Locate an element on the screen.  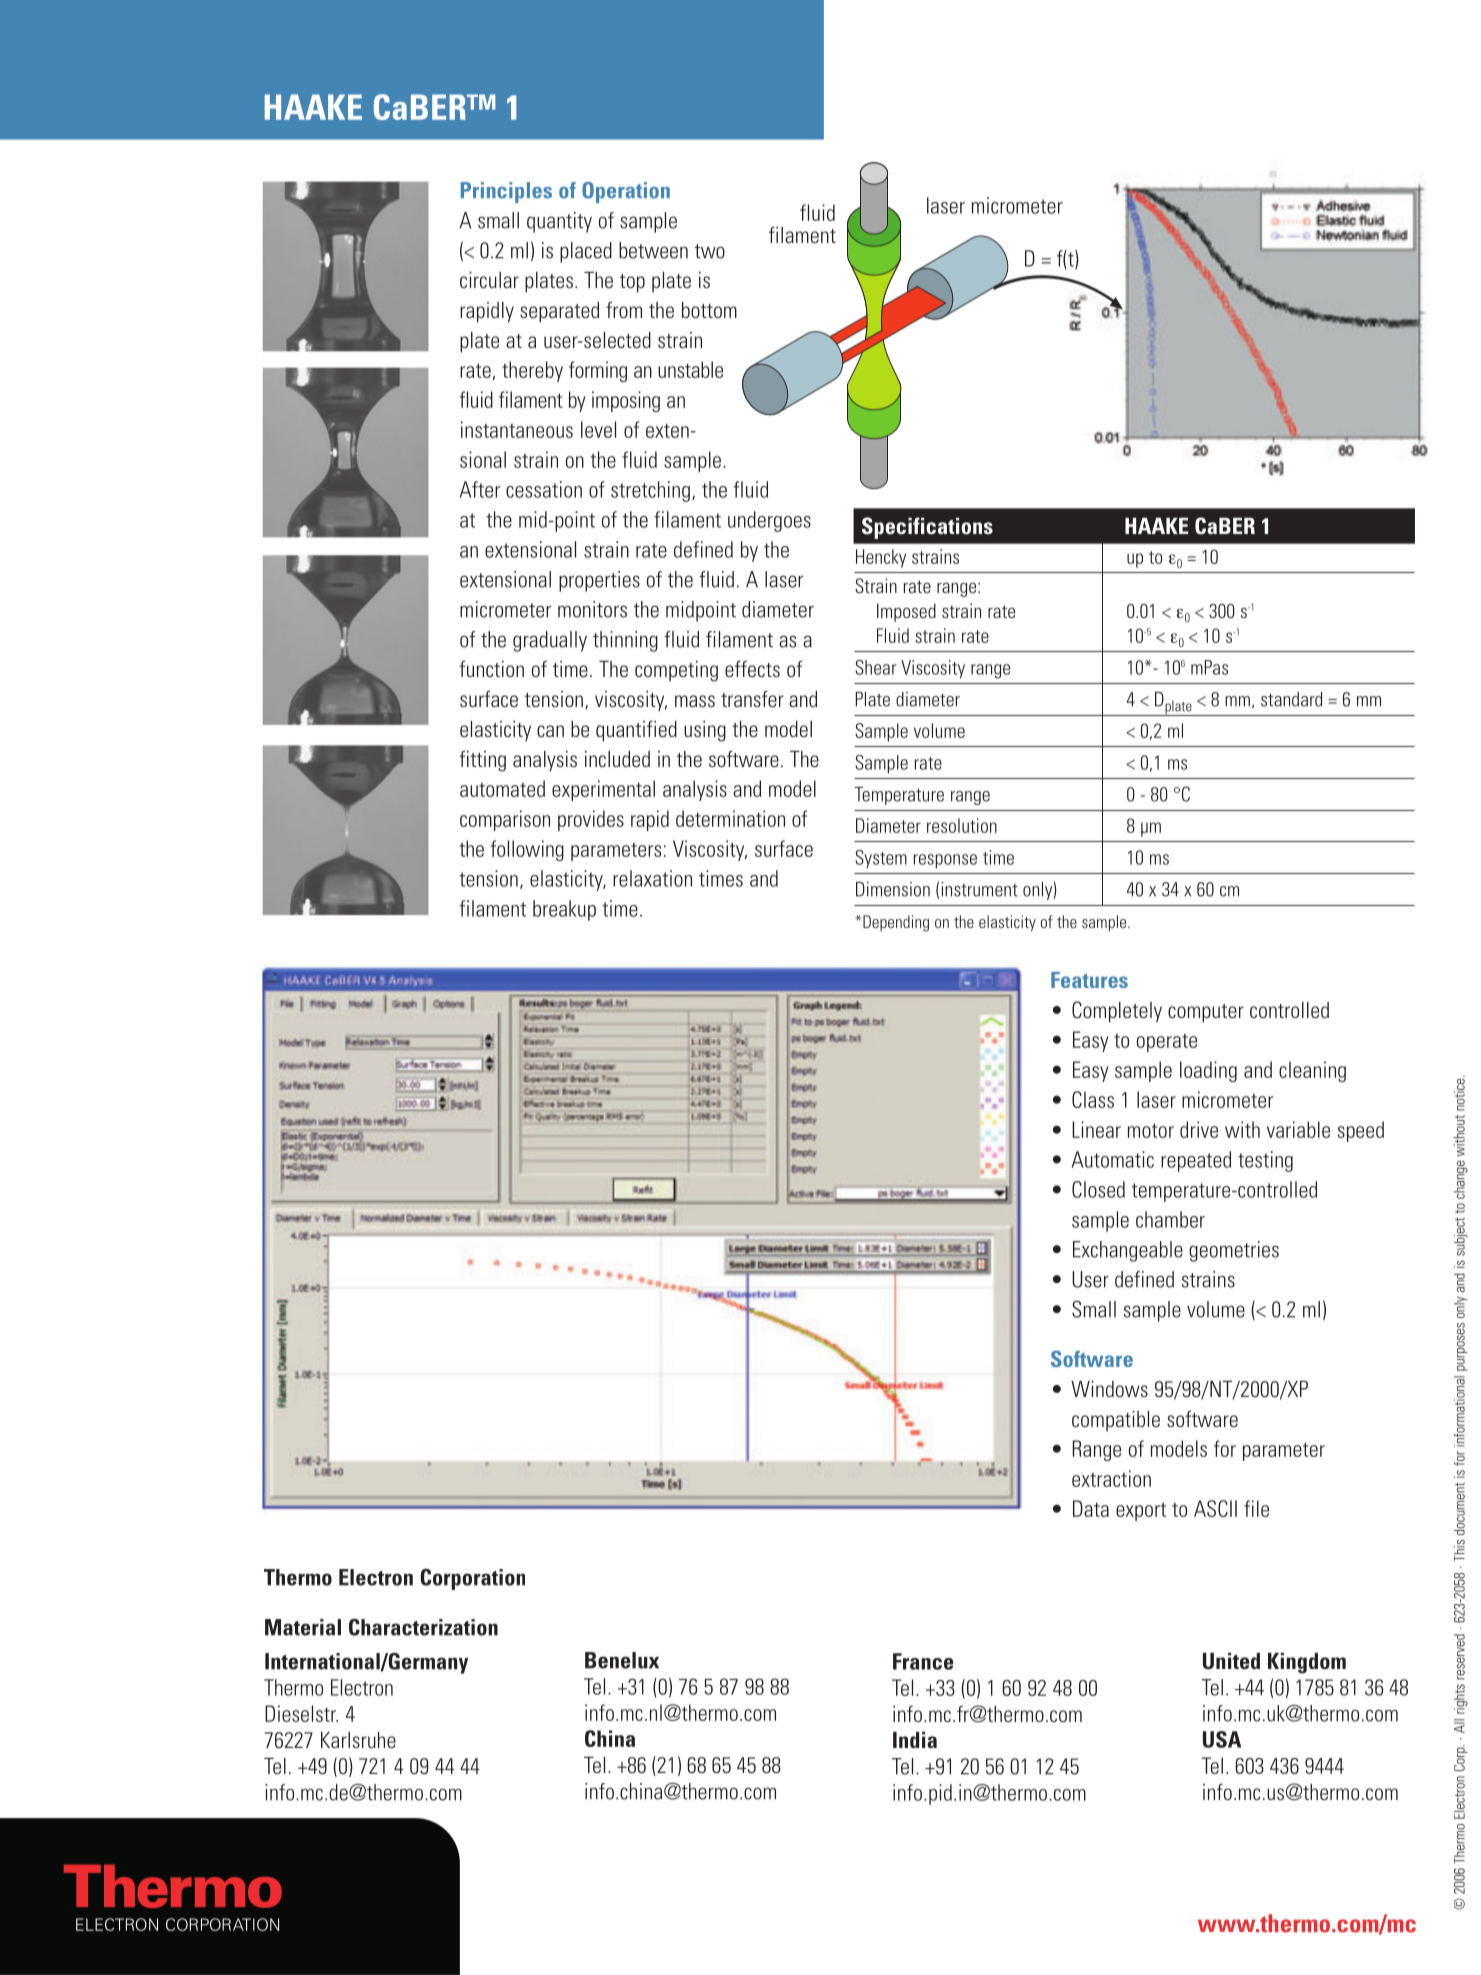
Karlsruhe is located at coordinates (358, 1740).
